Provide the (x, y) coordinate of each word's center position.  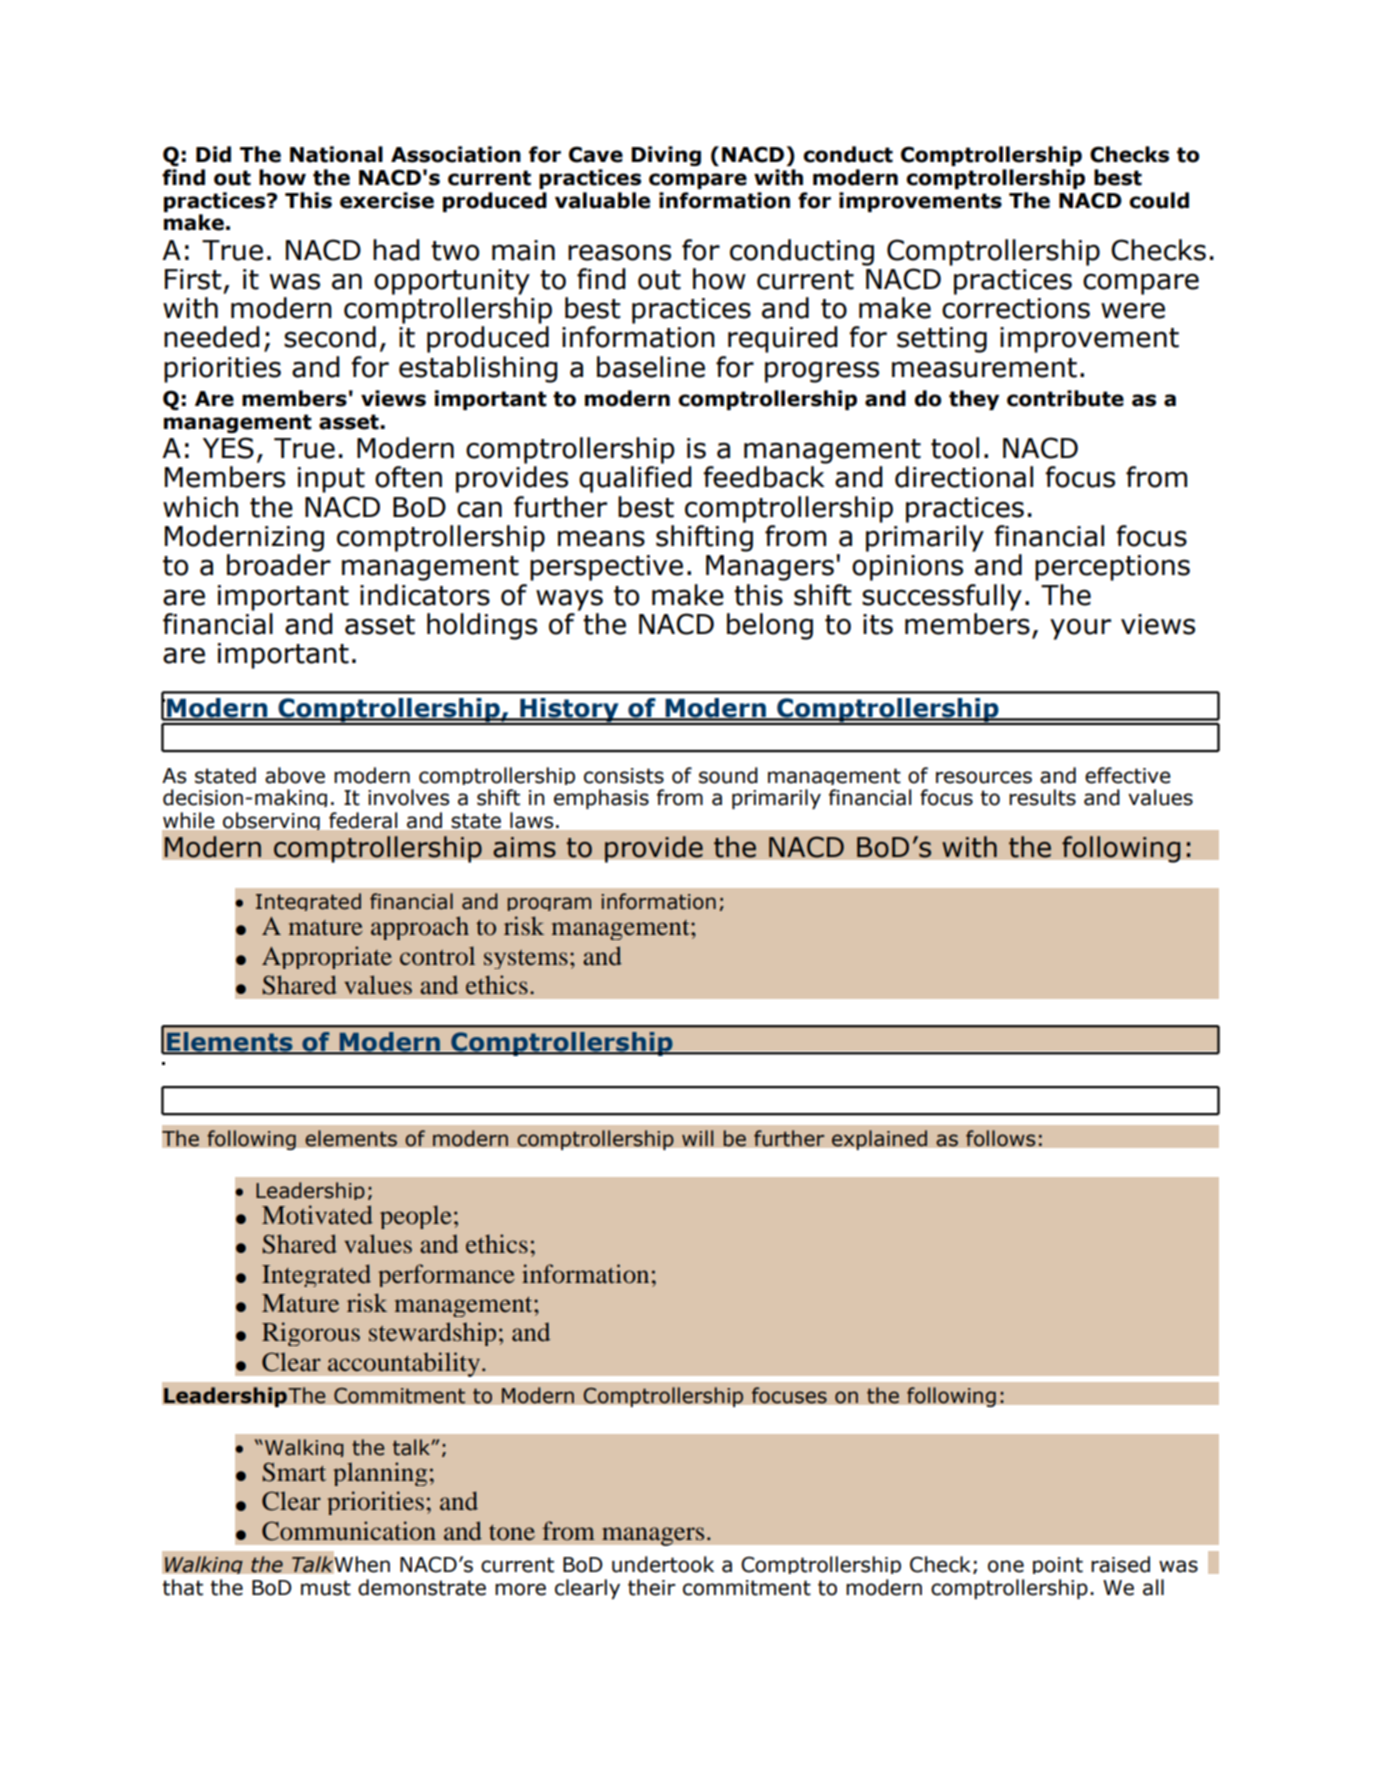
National (336, 154)
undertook (663, 1564)
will (698, 1138)
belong (770, 626)
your (1080, 629)
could (1159, 200)
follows (1001, 1138)
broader (279, 565)
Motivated (317, 1215)
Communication (349, 1531)
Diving (666, 156)
